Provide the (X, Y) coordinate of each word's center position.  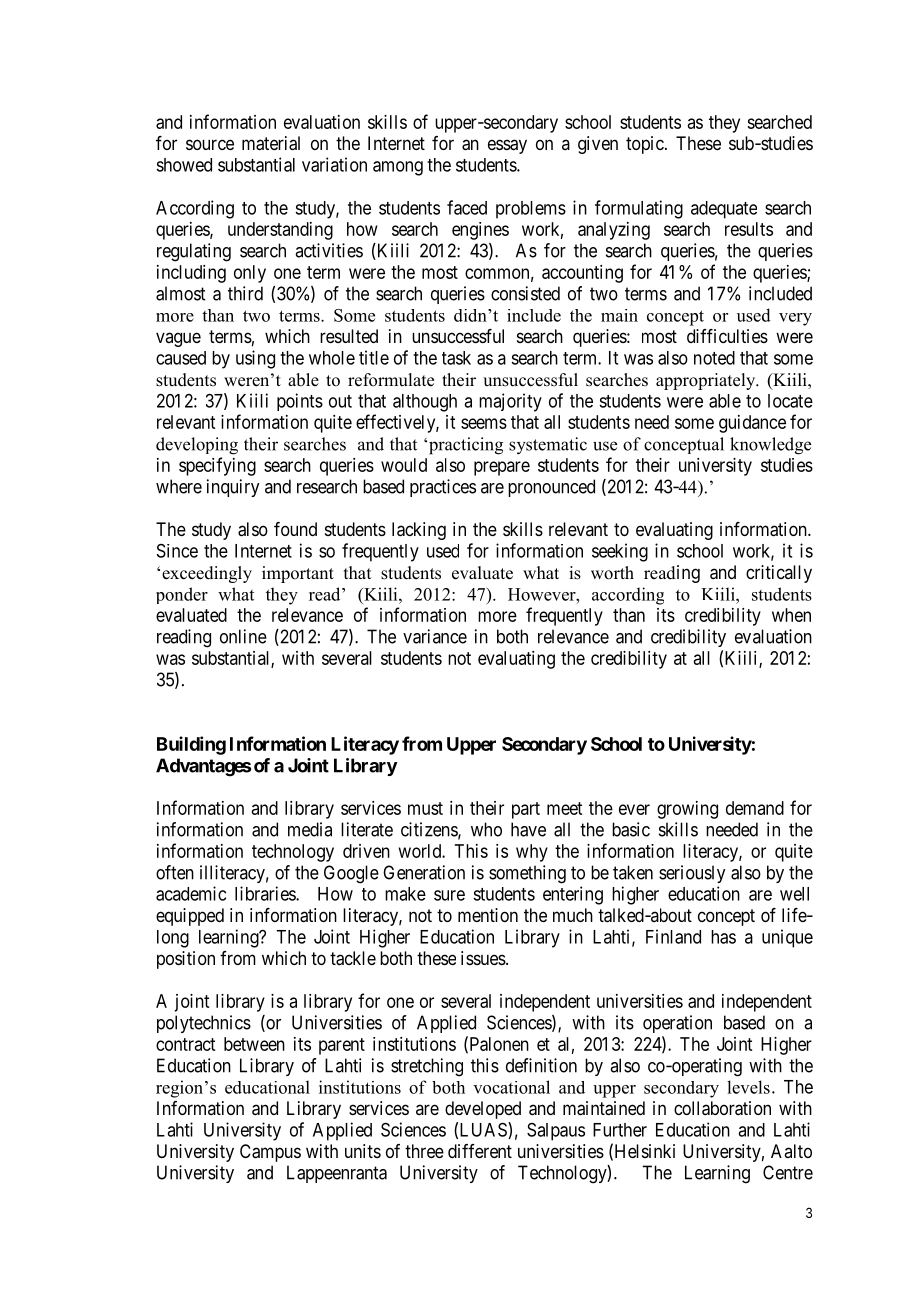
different (480, 1151)
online (243, 636)
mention (488, 915)
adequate (724, 210)
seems (484, 423)
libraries (266, 893)
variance (435, 636)
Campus (270, 1153)
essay (507, 146)
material (271, 143)
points (300, 402)
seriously (692, 874)
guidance (752, 424)
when (791, 615)
